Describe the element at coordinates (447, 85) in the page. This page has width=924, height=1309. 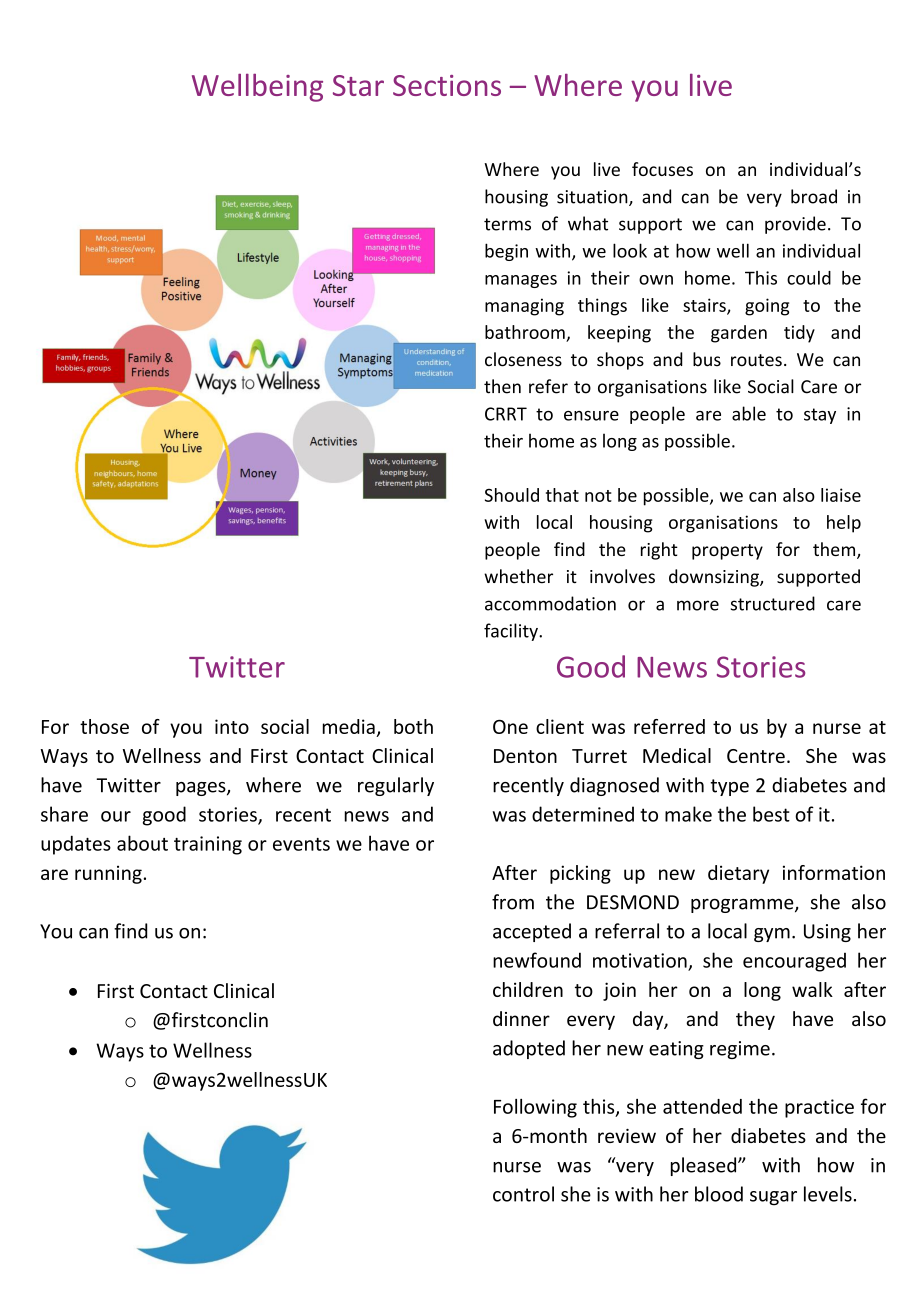
I see `Sections` at that location.
